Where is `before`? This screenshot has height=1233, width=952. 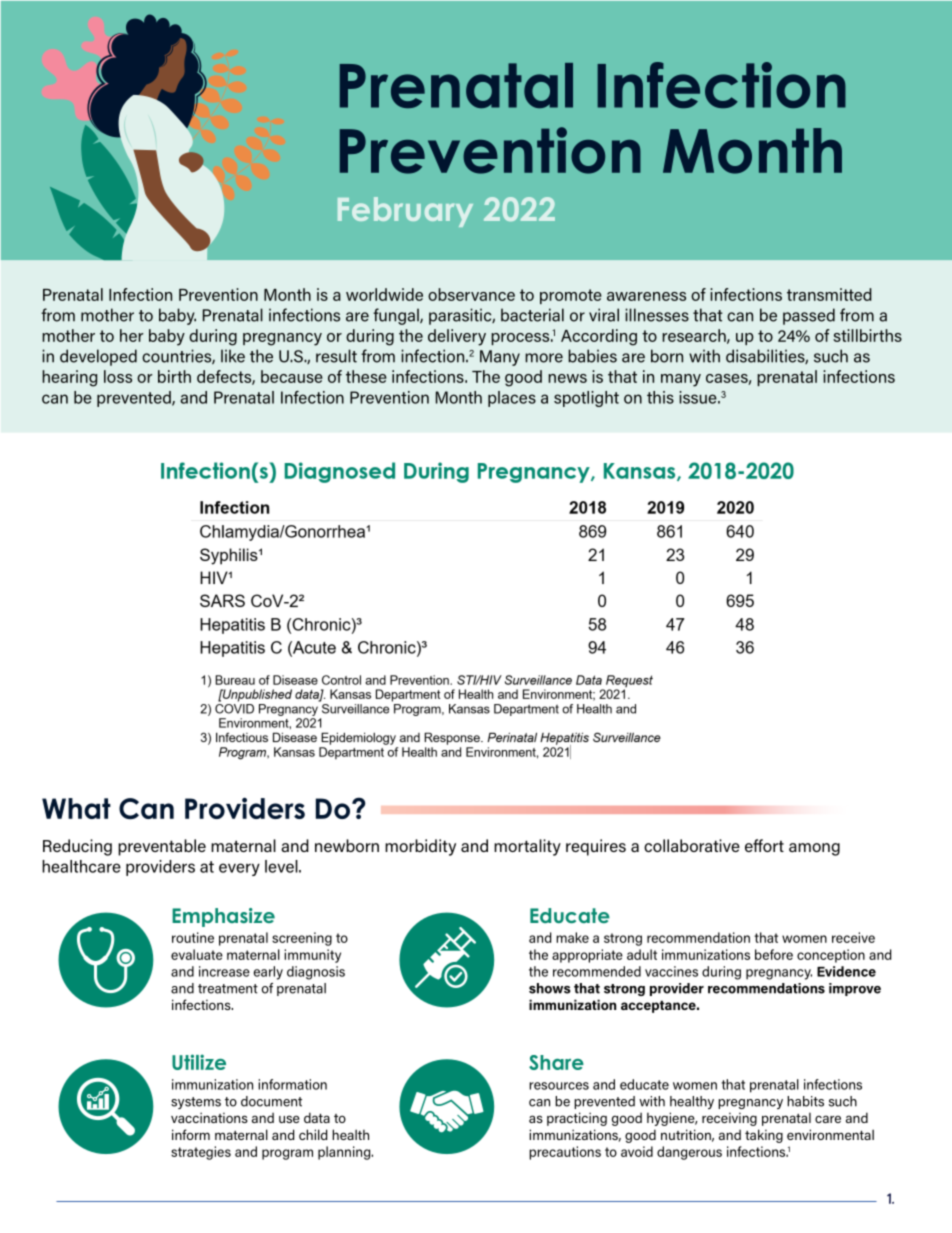 before is located at coordinates (774, 954).
